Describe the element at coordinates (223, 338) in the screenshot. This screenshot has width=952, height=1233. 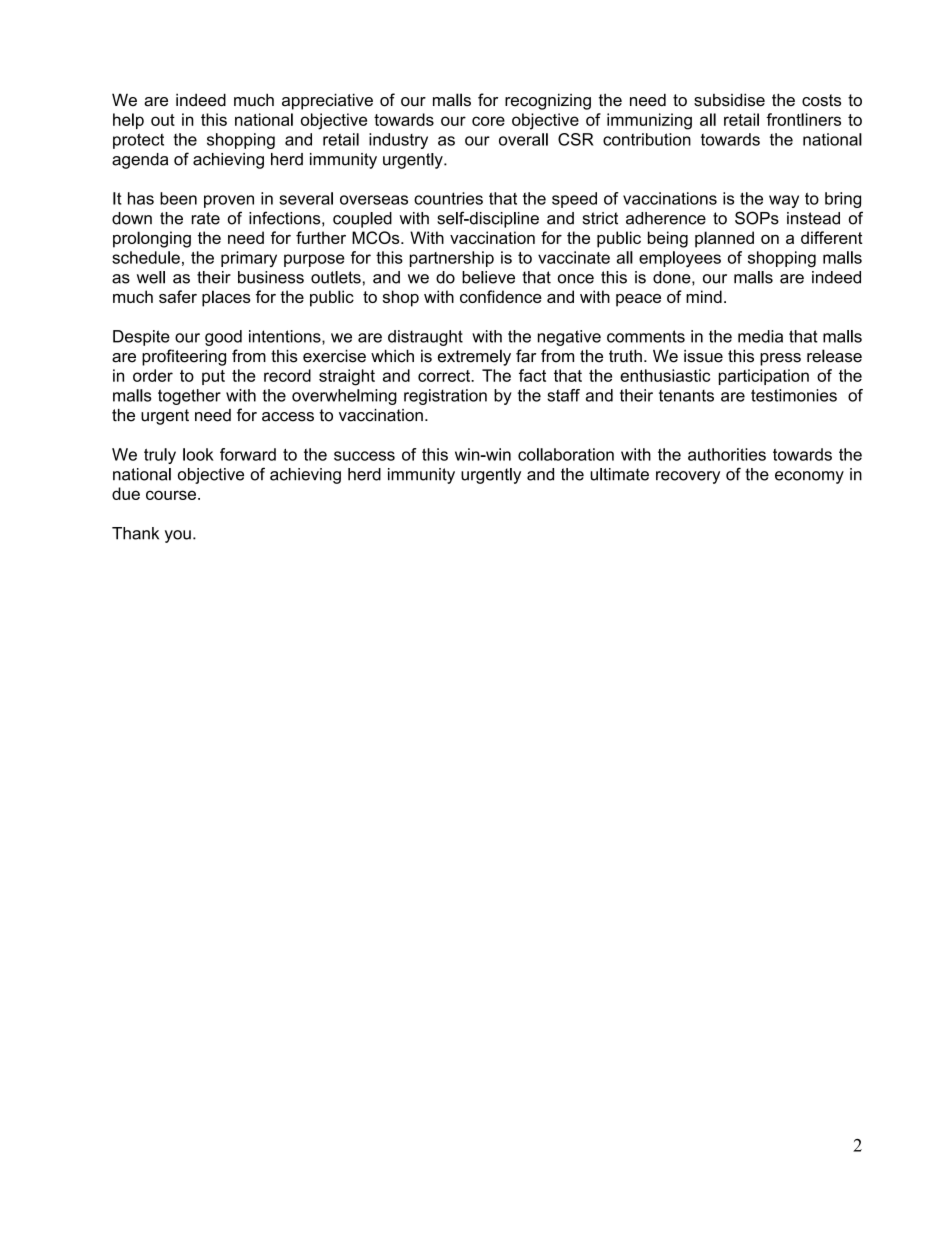
I see `good` at that location.
